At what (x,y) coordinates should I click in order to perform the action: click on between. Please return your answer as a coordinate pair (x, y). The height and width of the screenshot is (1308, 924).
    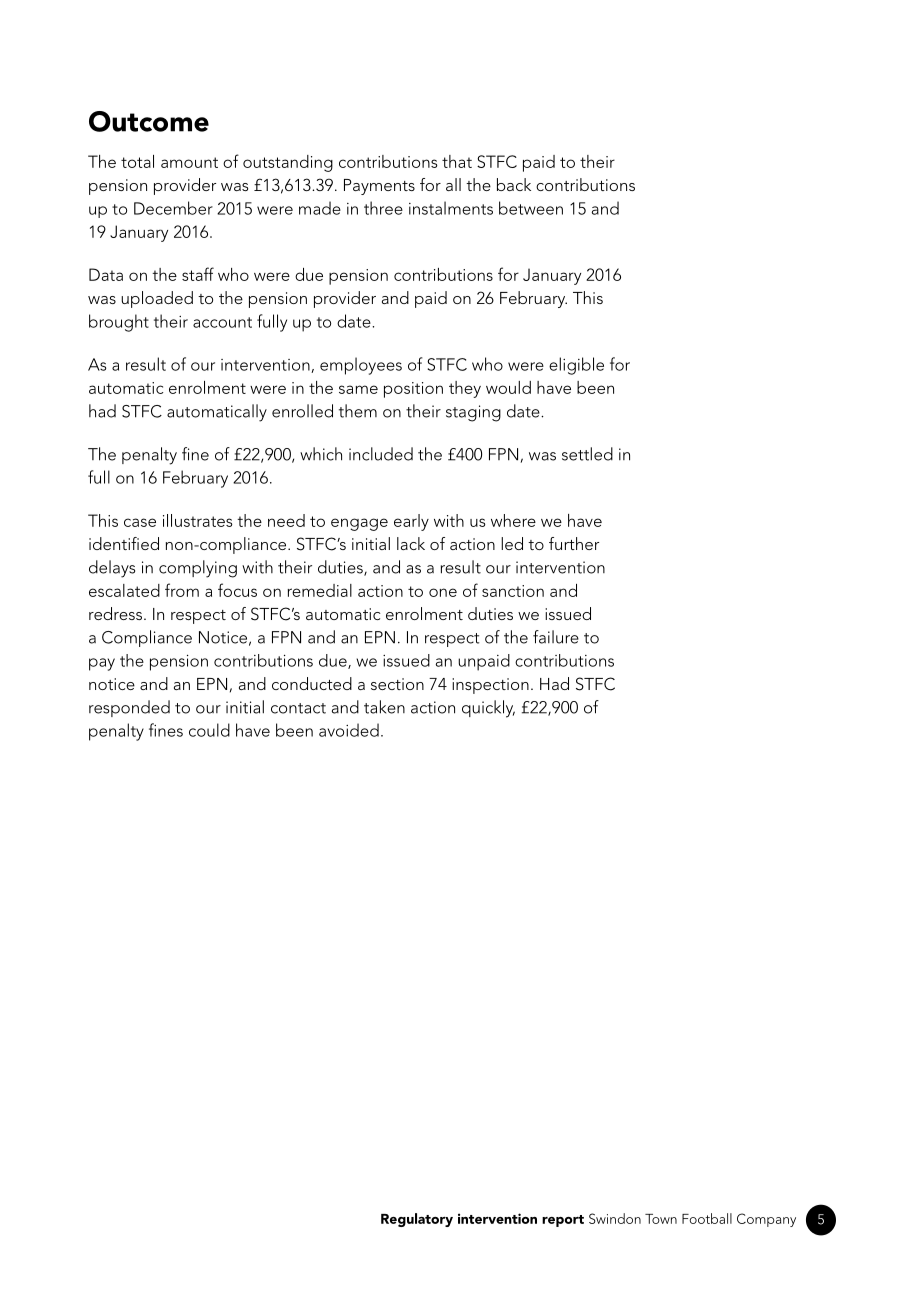
    Looking at the image, I should click on (531, 208).
